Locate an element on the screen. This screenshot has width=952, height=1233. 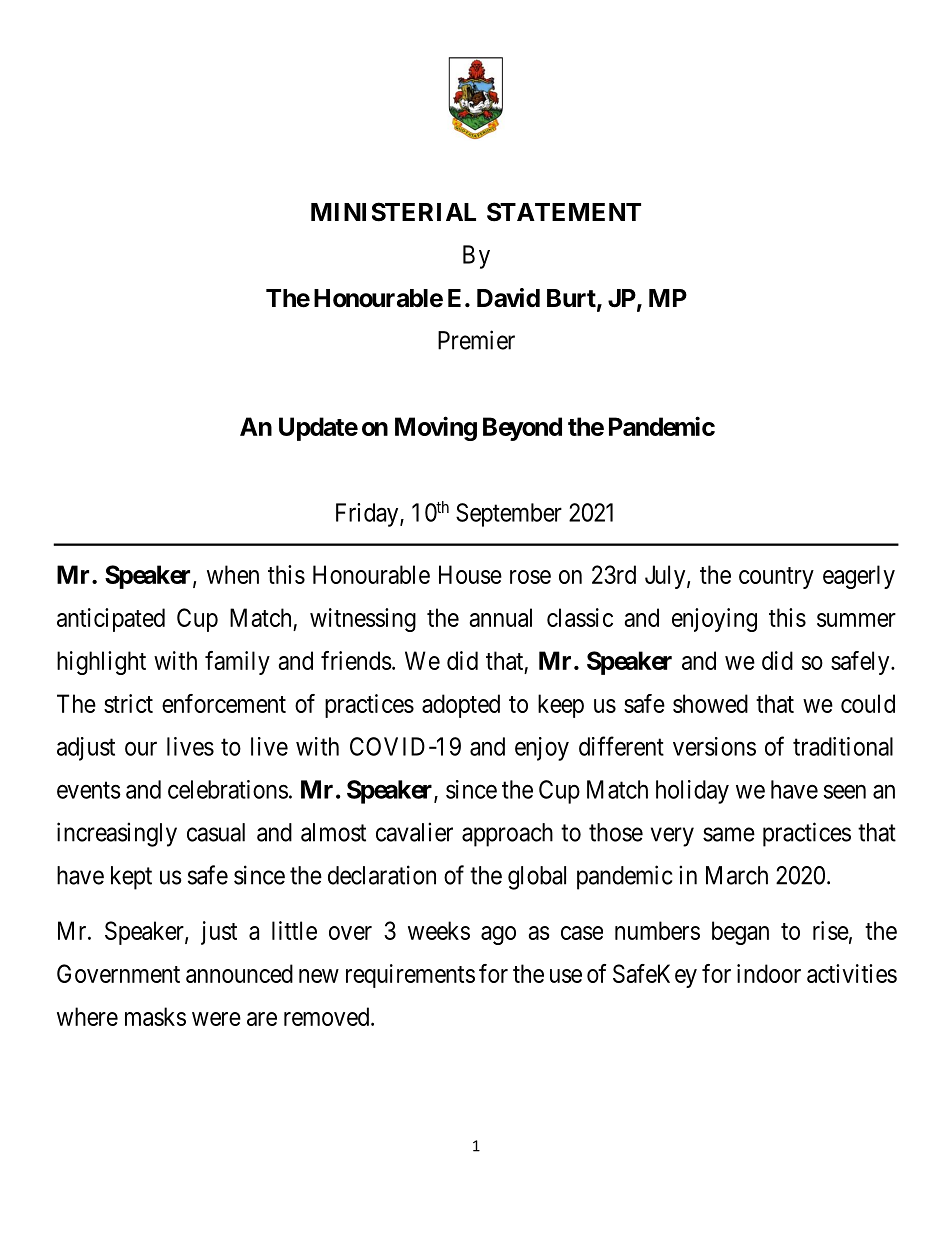
were is located at coordinates (216, 1019).
